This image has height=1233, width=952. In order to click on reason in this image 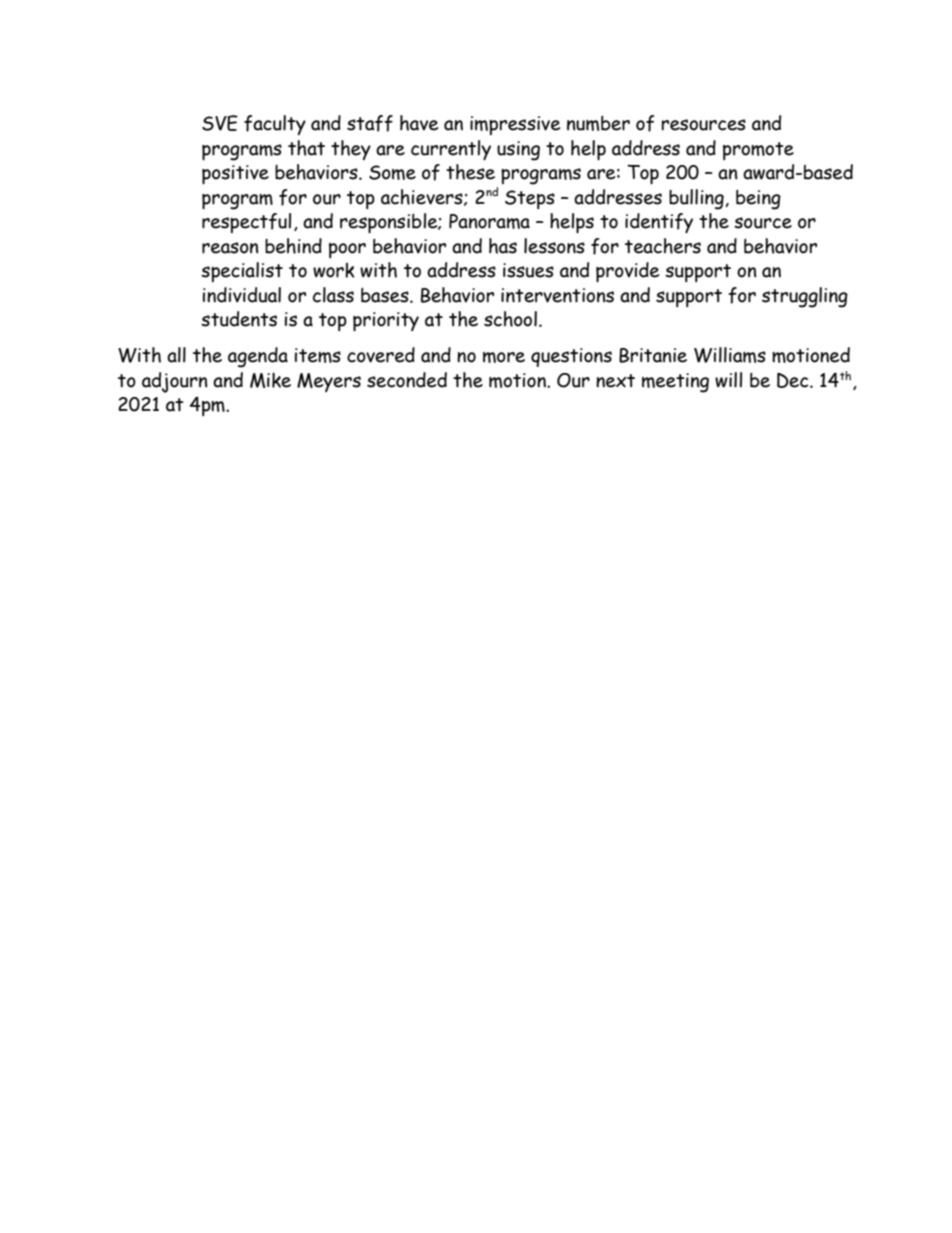, I will do `click(230, 248)`.
